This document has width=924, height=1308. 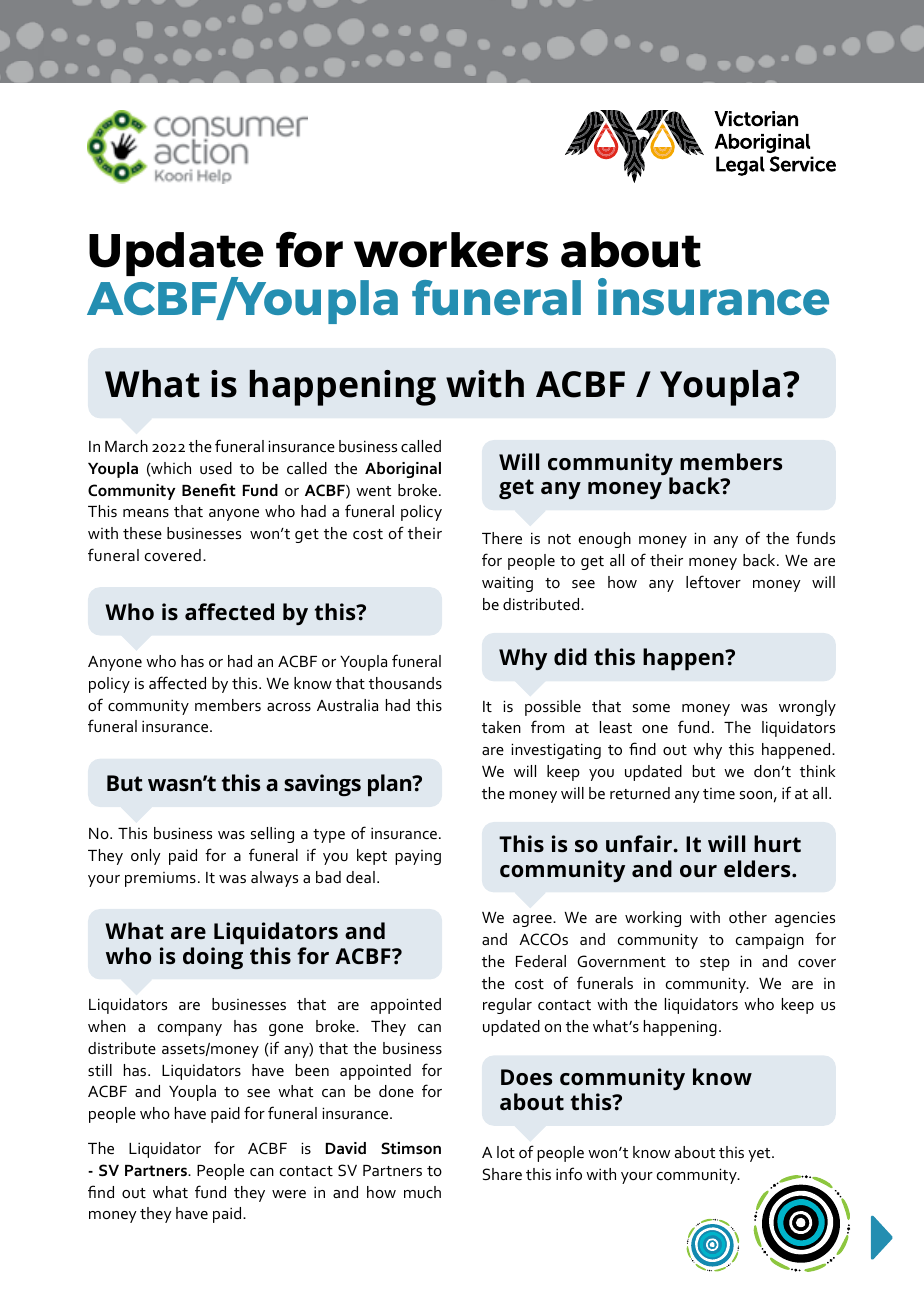 I want to click on enough, so click(x=604, y=540).
